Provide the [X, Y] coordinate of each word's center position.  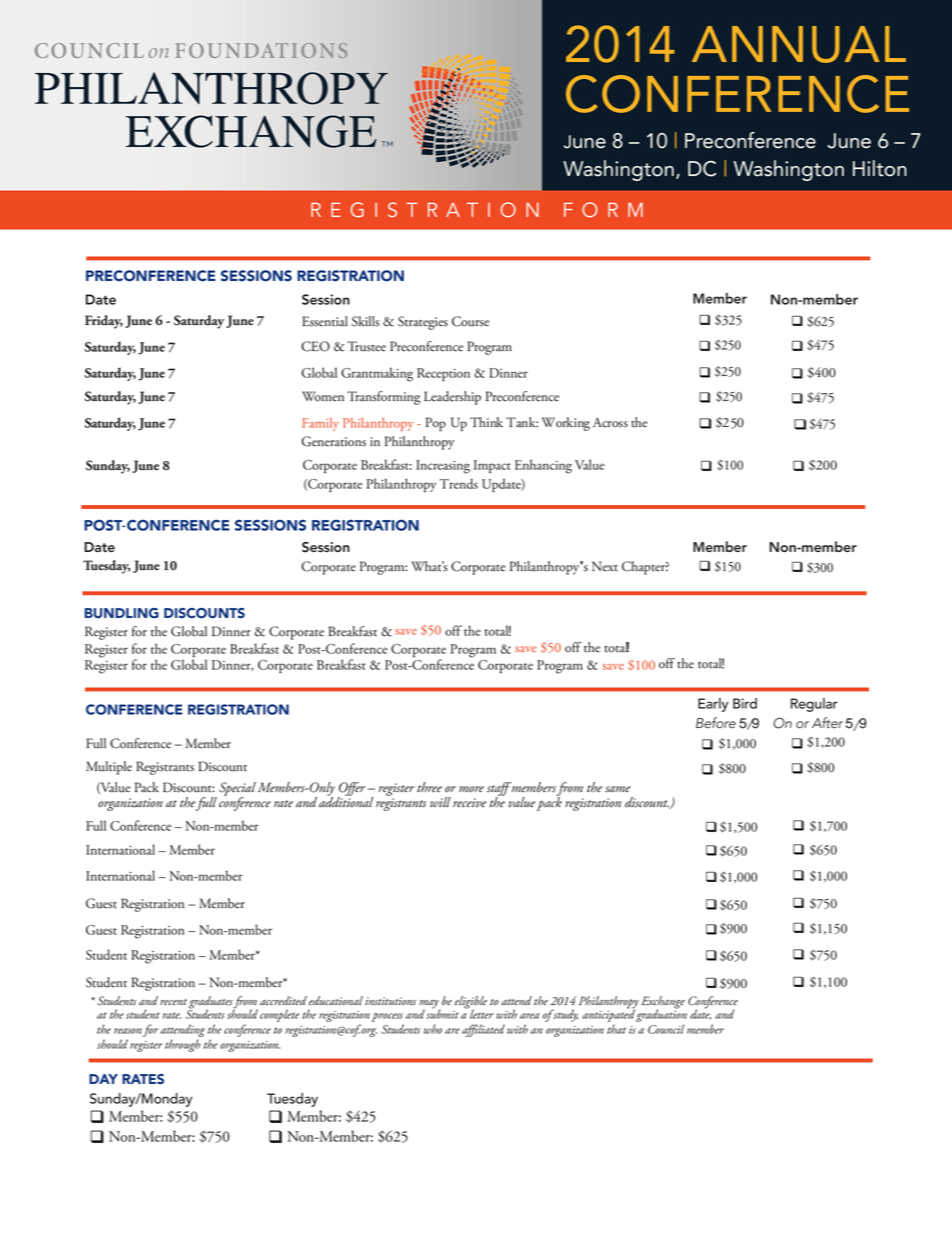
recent [173, 1002]
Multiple [109, 768]
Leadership [452, 398]
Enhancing [543, 466]
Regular [814, 705]
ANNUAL [799, 44]
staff [499, 790]
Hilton [880, 168]
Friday [104, 322]
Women [323, 396]
